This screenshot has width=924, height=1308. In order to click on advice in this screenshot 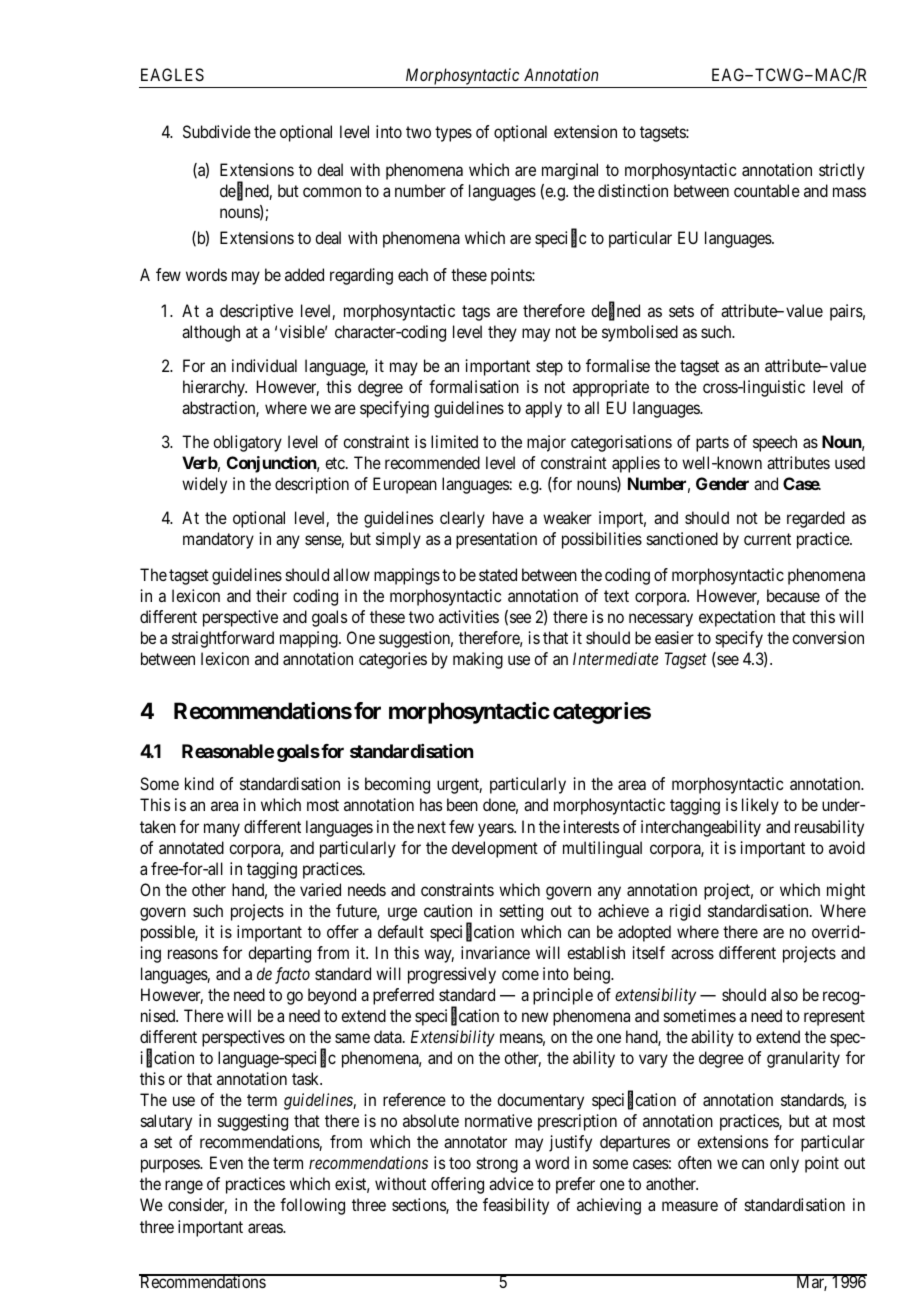, I will do `click(511, 1183)`.
